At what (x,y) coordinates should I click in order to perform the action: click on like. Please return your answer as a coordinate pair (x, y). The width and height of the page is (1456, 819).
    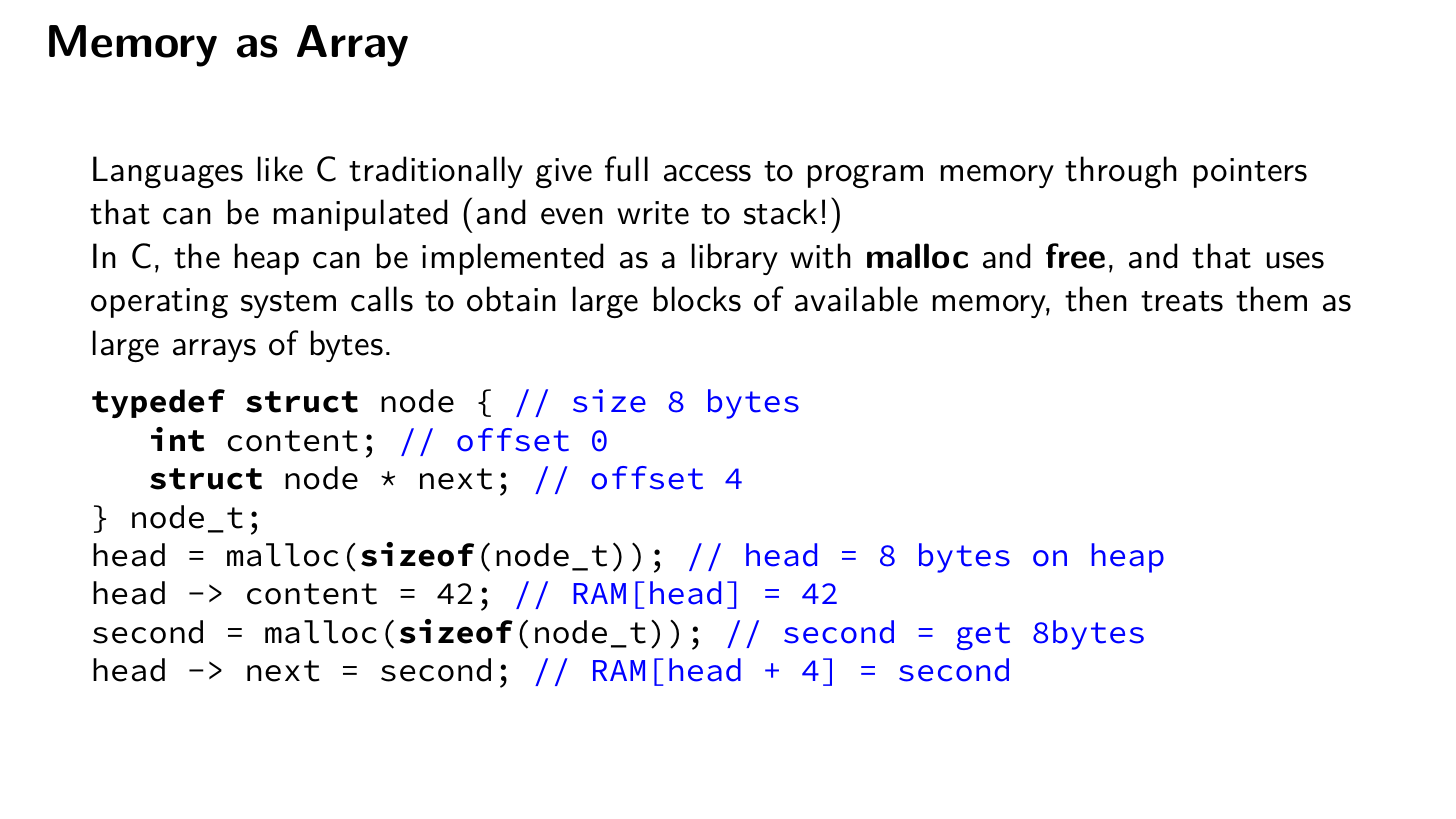
    Looking at the image, I should click on (280, 169).
